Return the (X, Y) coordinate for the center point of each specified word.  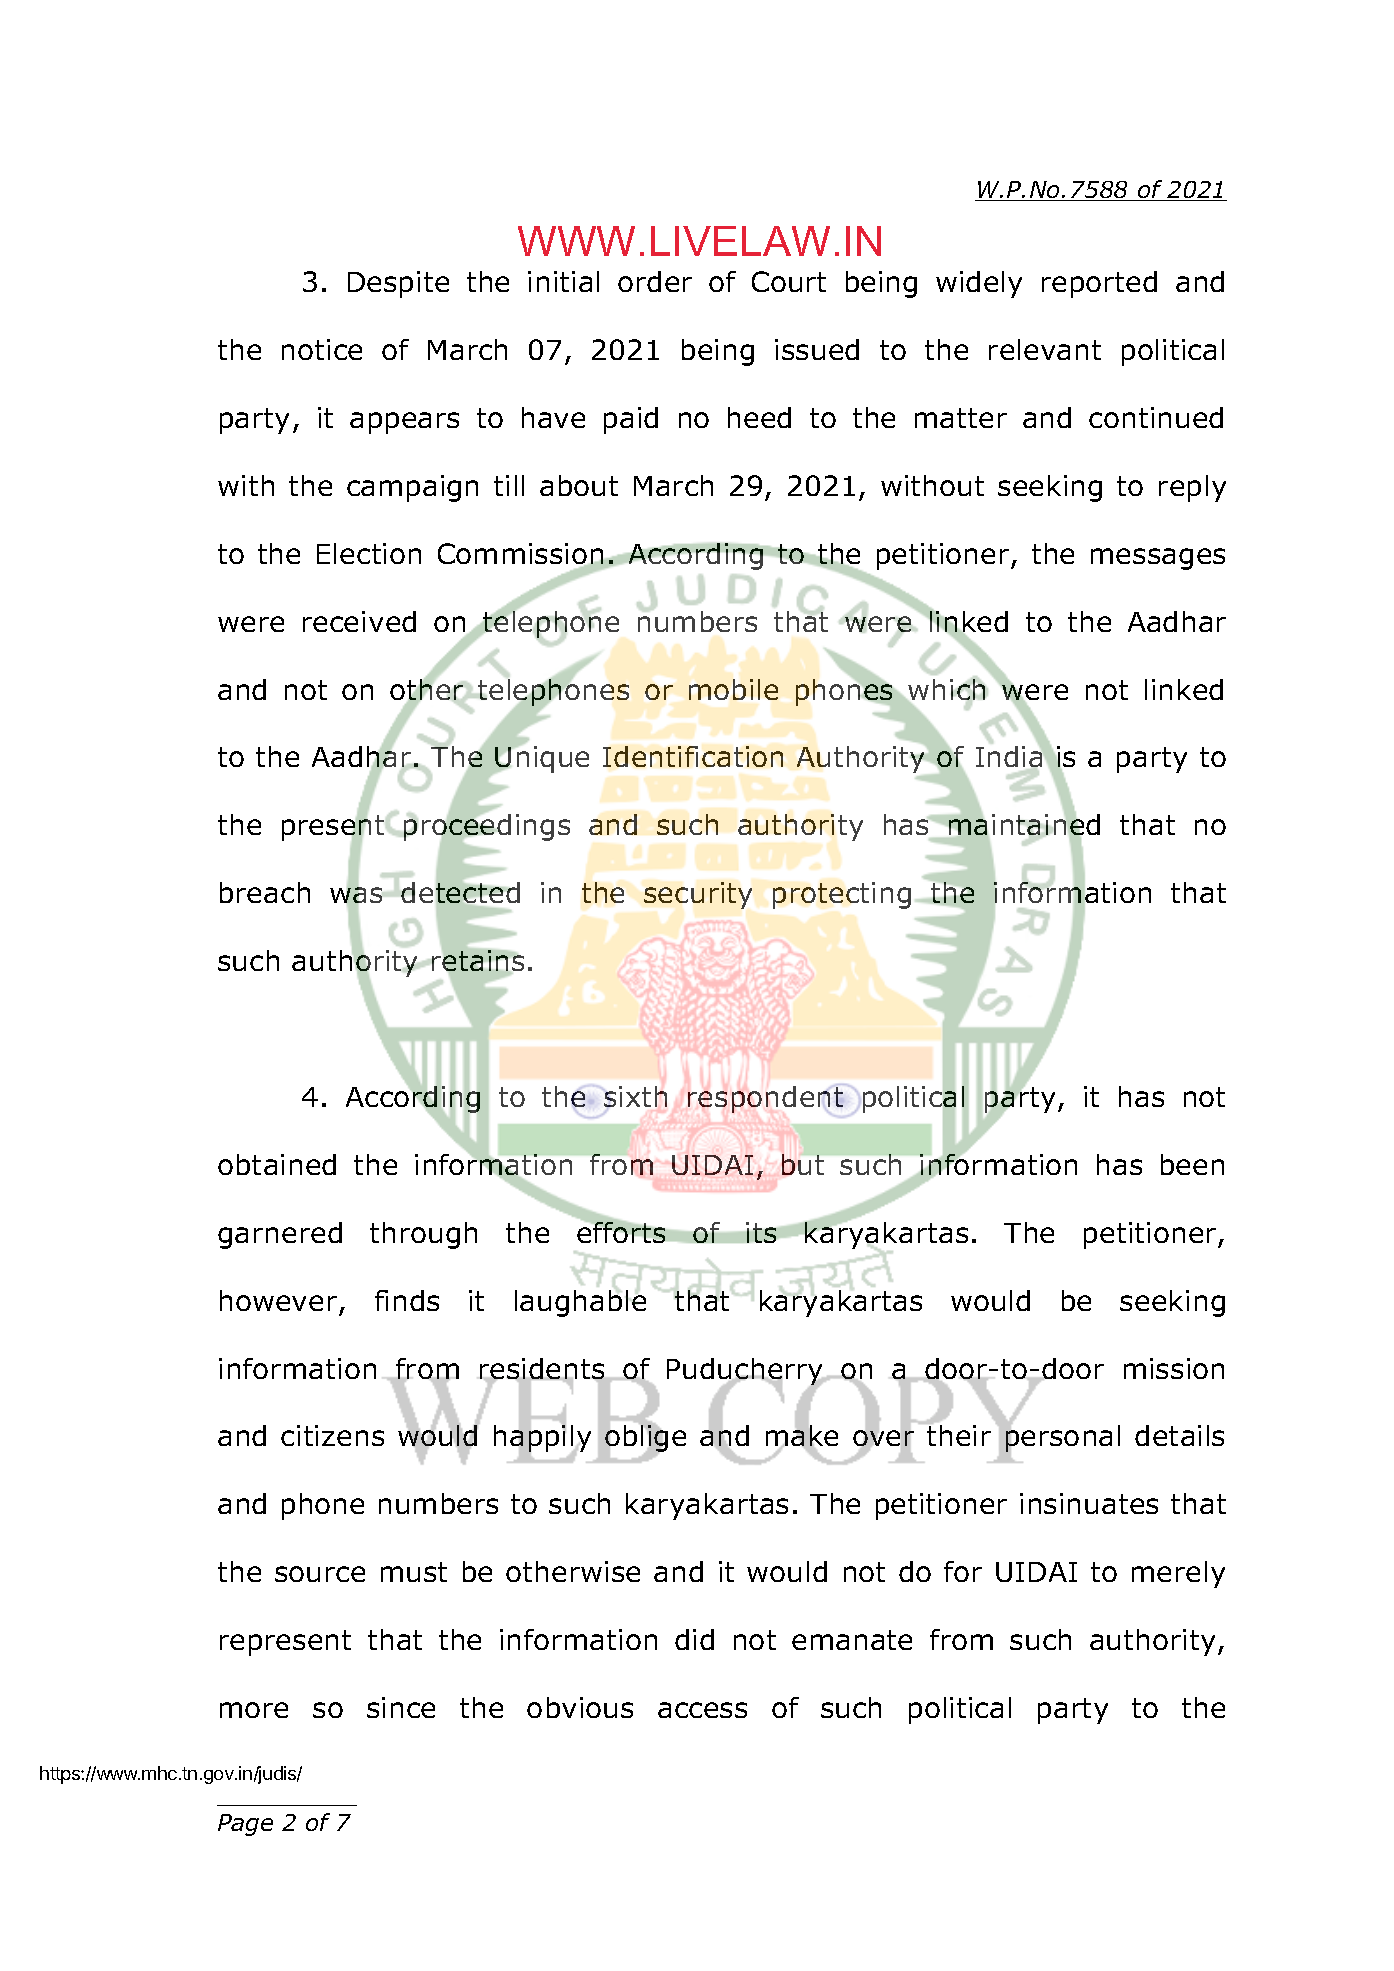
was (358, 896)
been (1192, 1164)
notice (322, 349)
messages (1158, 559)
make (802, 1436)
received (359, 621)
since (401, 1707)
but (803, 1164)
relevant (1045, 349)
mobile (733, 689)
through (423, 1235)
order (655, 281)
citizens (332, 1435)
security (698, 895)
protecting (842, 895)
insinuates (1089, 1503)
